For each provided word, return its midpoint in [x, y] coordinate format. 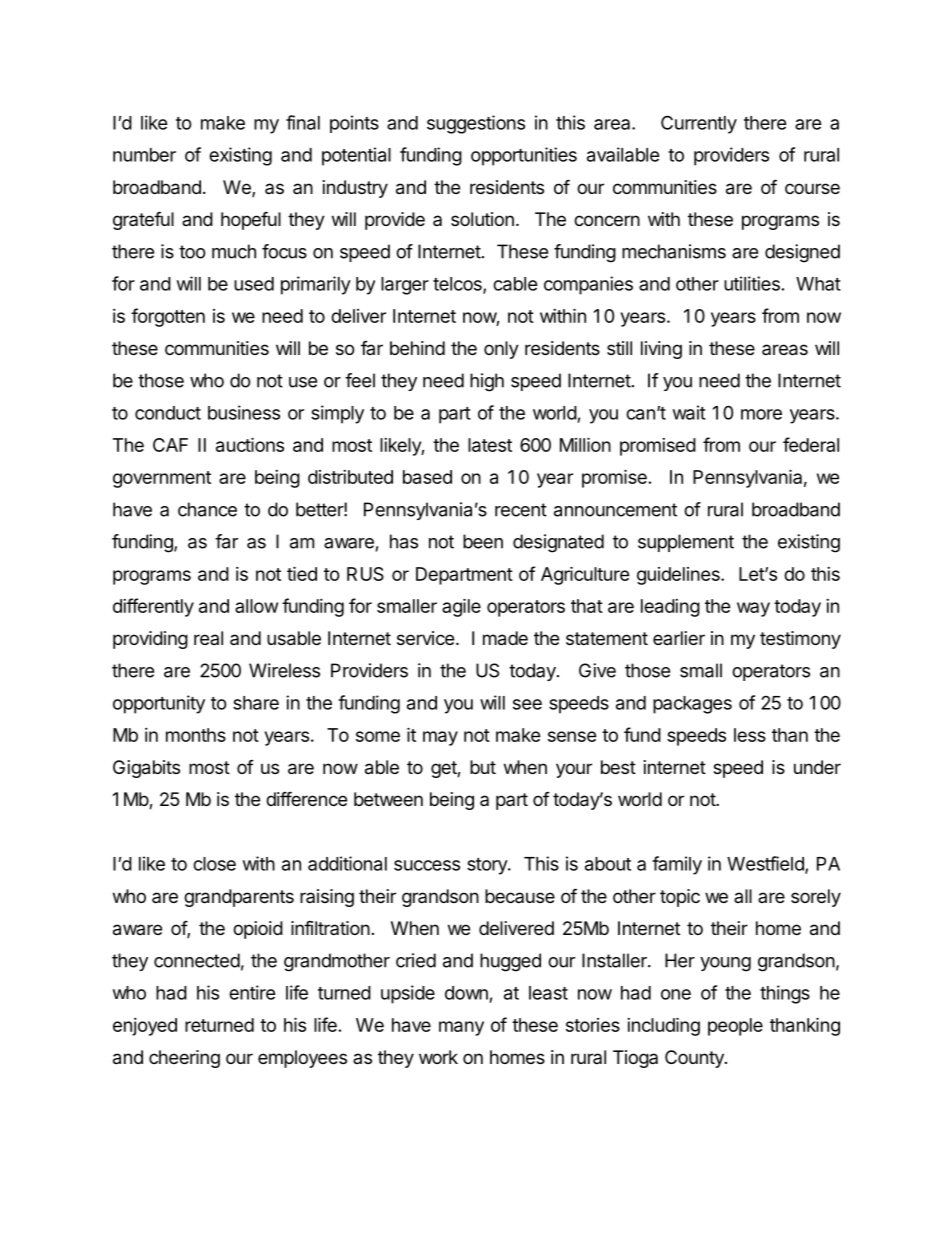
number [144, 155]
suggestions [476, 124]
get [444, 769]
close [214, 864]
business [244, 412]
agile [461, 607]
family [677, 865]
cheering [184, 1059]
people [735, 1027]
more [761, 414]
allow [256, 606]
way [753, 609]
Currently [699, 124]
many [461, 1028]
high [487, 382]
